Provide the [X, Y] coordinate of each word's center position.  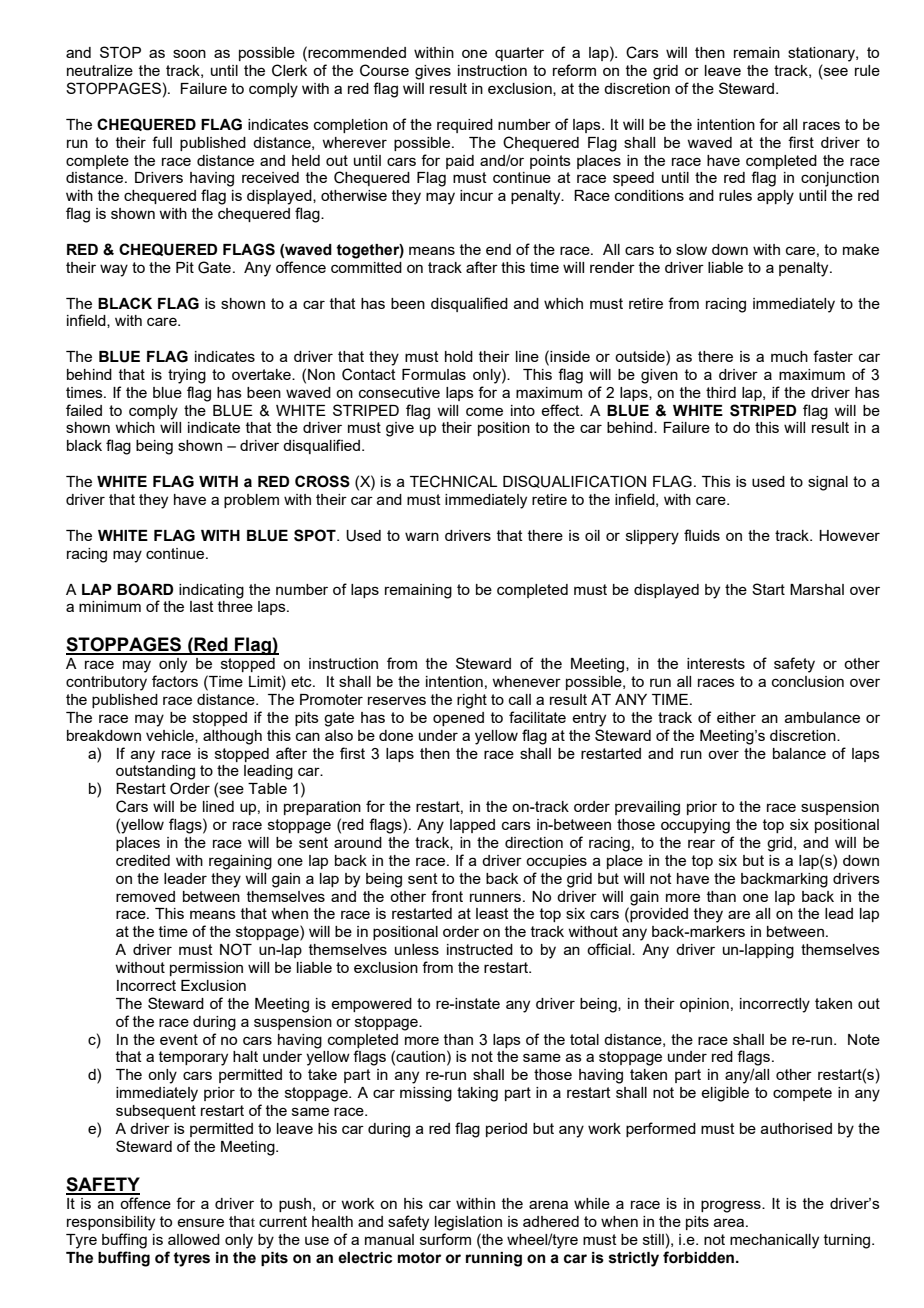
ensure [200, 1222]
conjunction [840, 179]
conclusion [808, 681]
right [472, 701]
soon [189, 53]
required [465, 126]
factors [175, 681]
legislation [468, 1223]
